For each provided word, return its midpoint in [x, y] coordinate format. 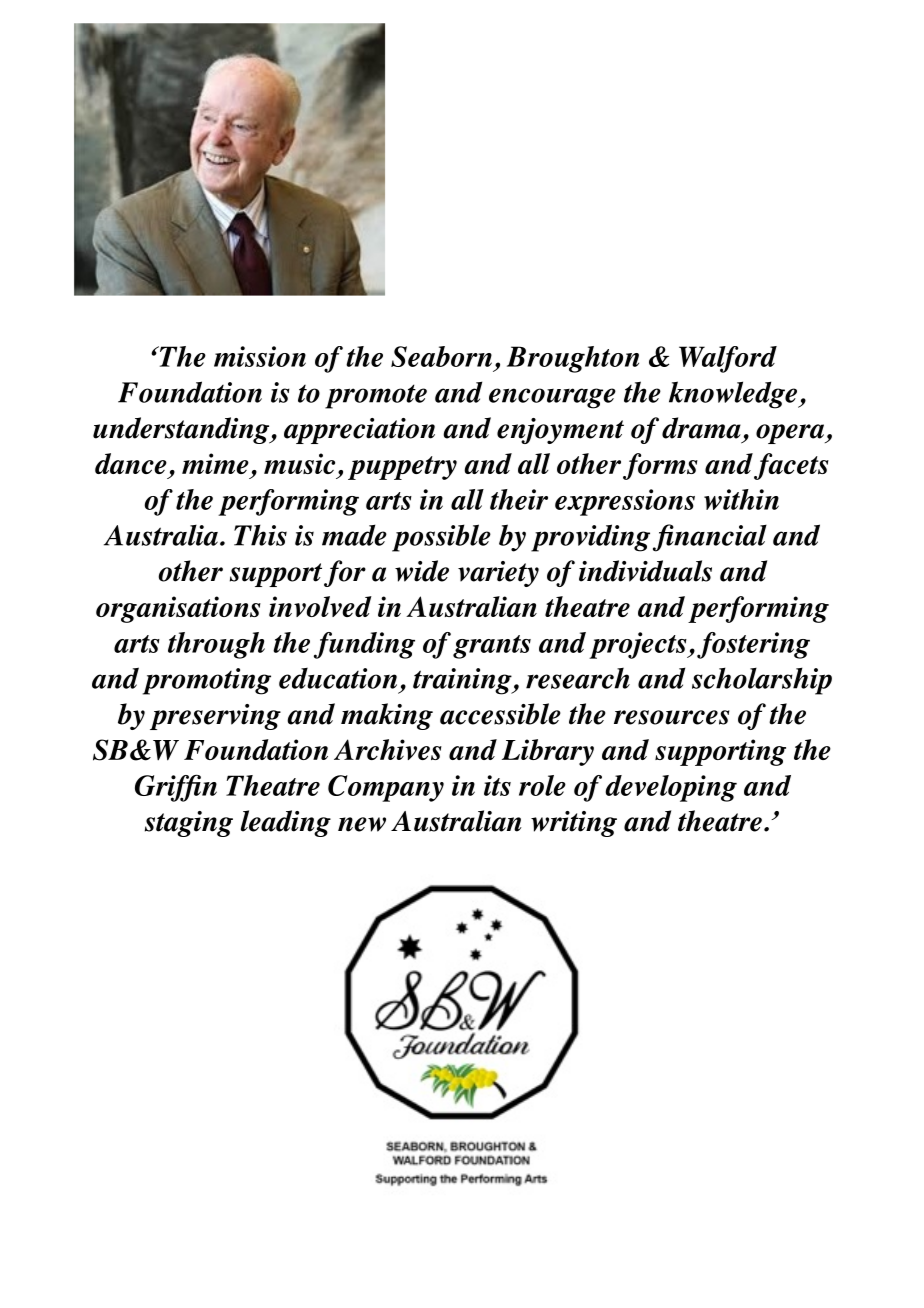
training [463, 681]
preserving [215, 717]
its [497, 785]
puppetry [402, 468]
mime [215, 463]
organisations [178, 609]
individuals [645, 571]
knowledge [734, 395]
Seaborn [441, 356]
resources [671, 717]
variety [498, 574]
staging [189, 824]
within [741, 499]
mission [260, 356]
